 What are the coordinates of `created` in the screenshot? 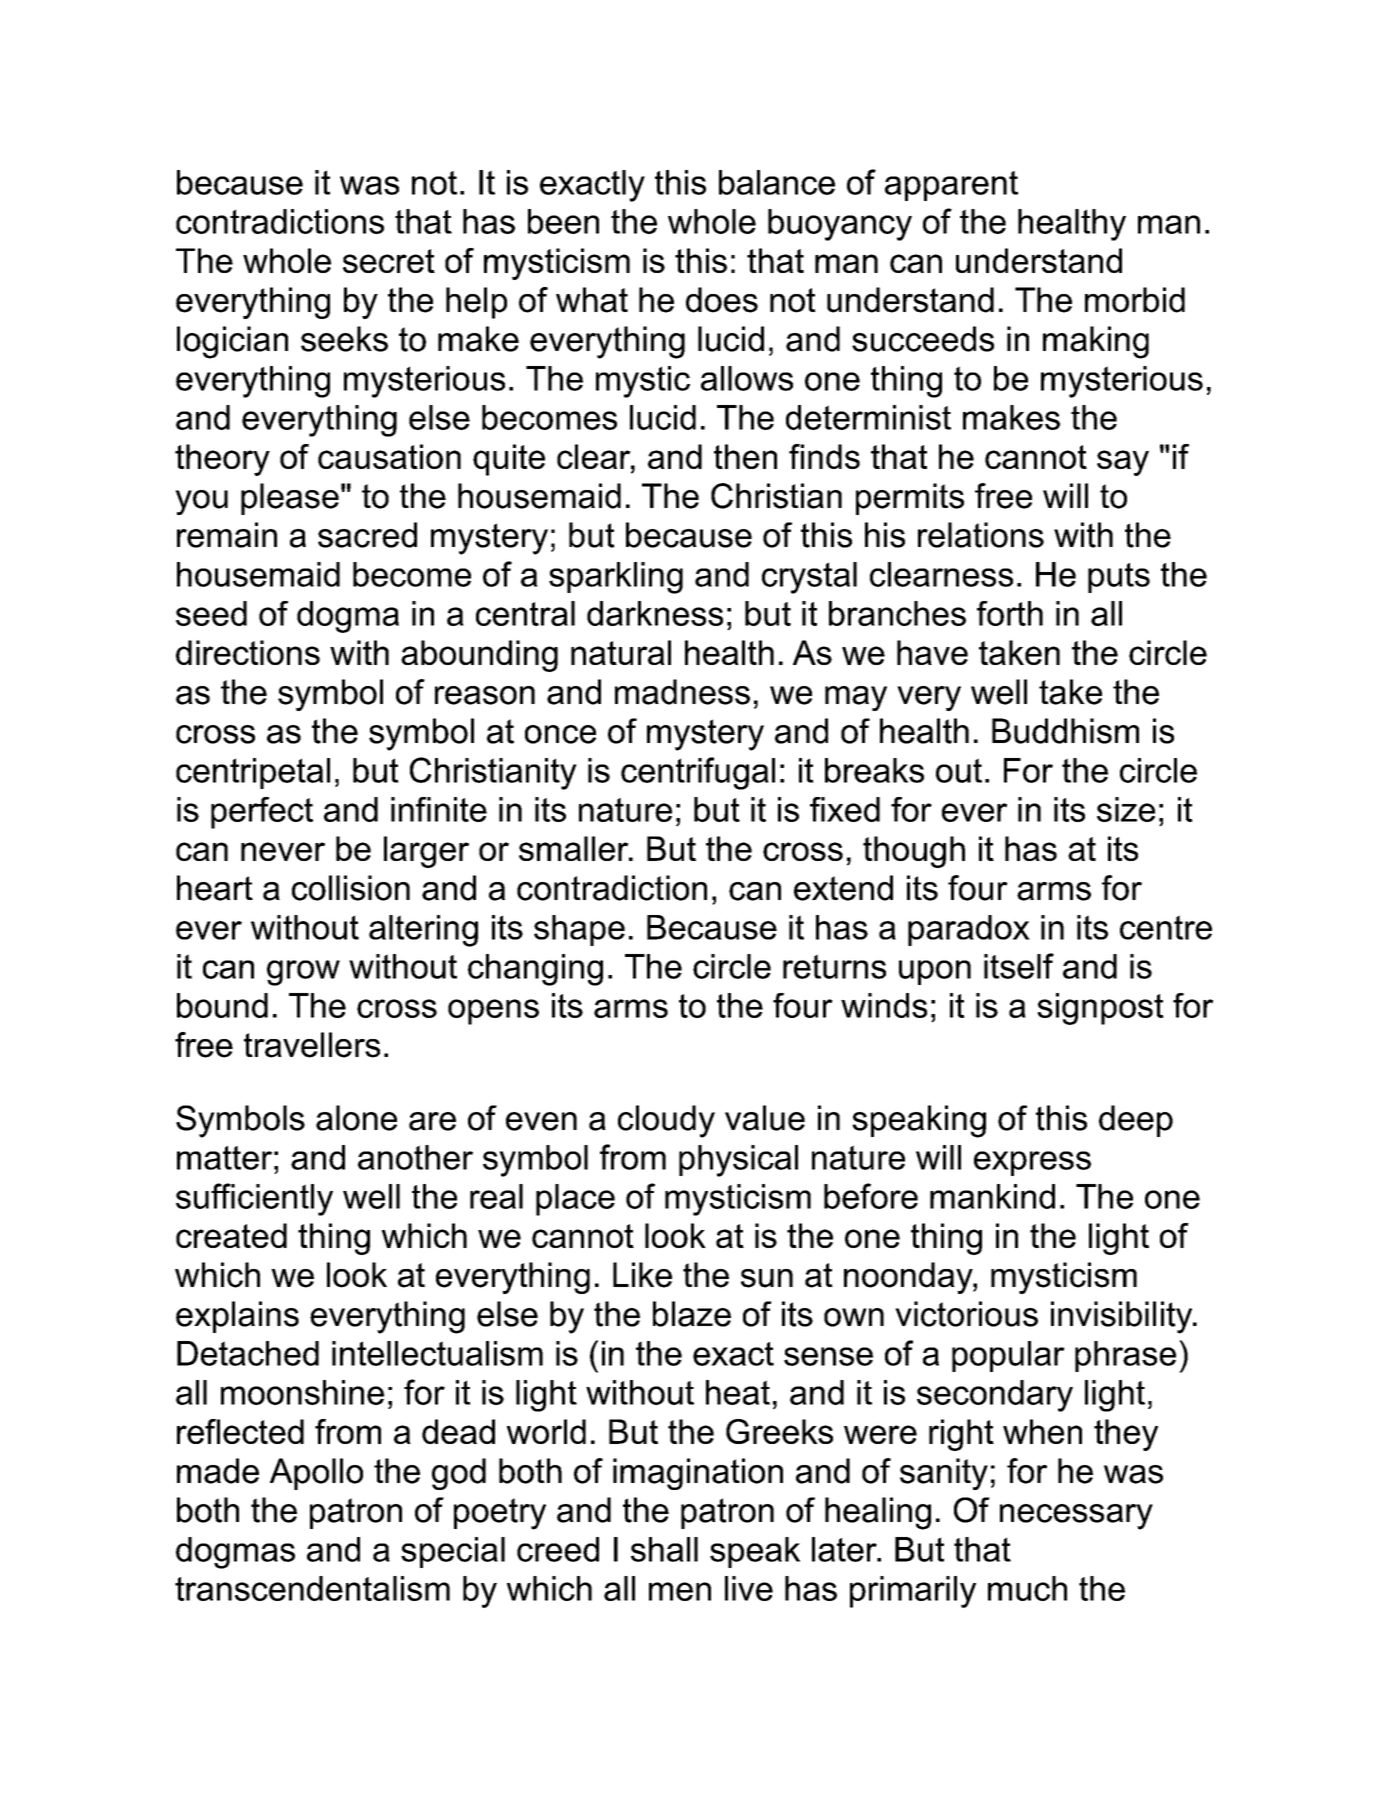 It's located at (231, 1235).
